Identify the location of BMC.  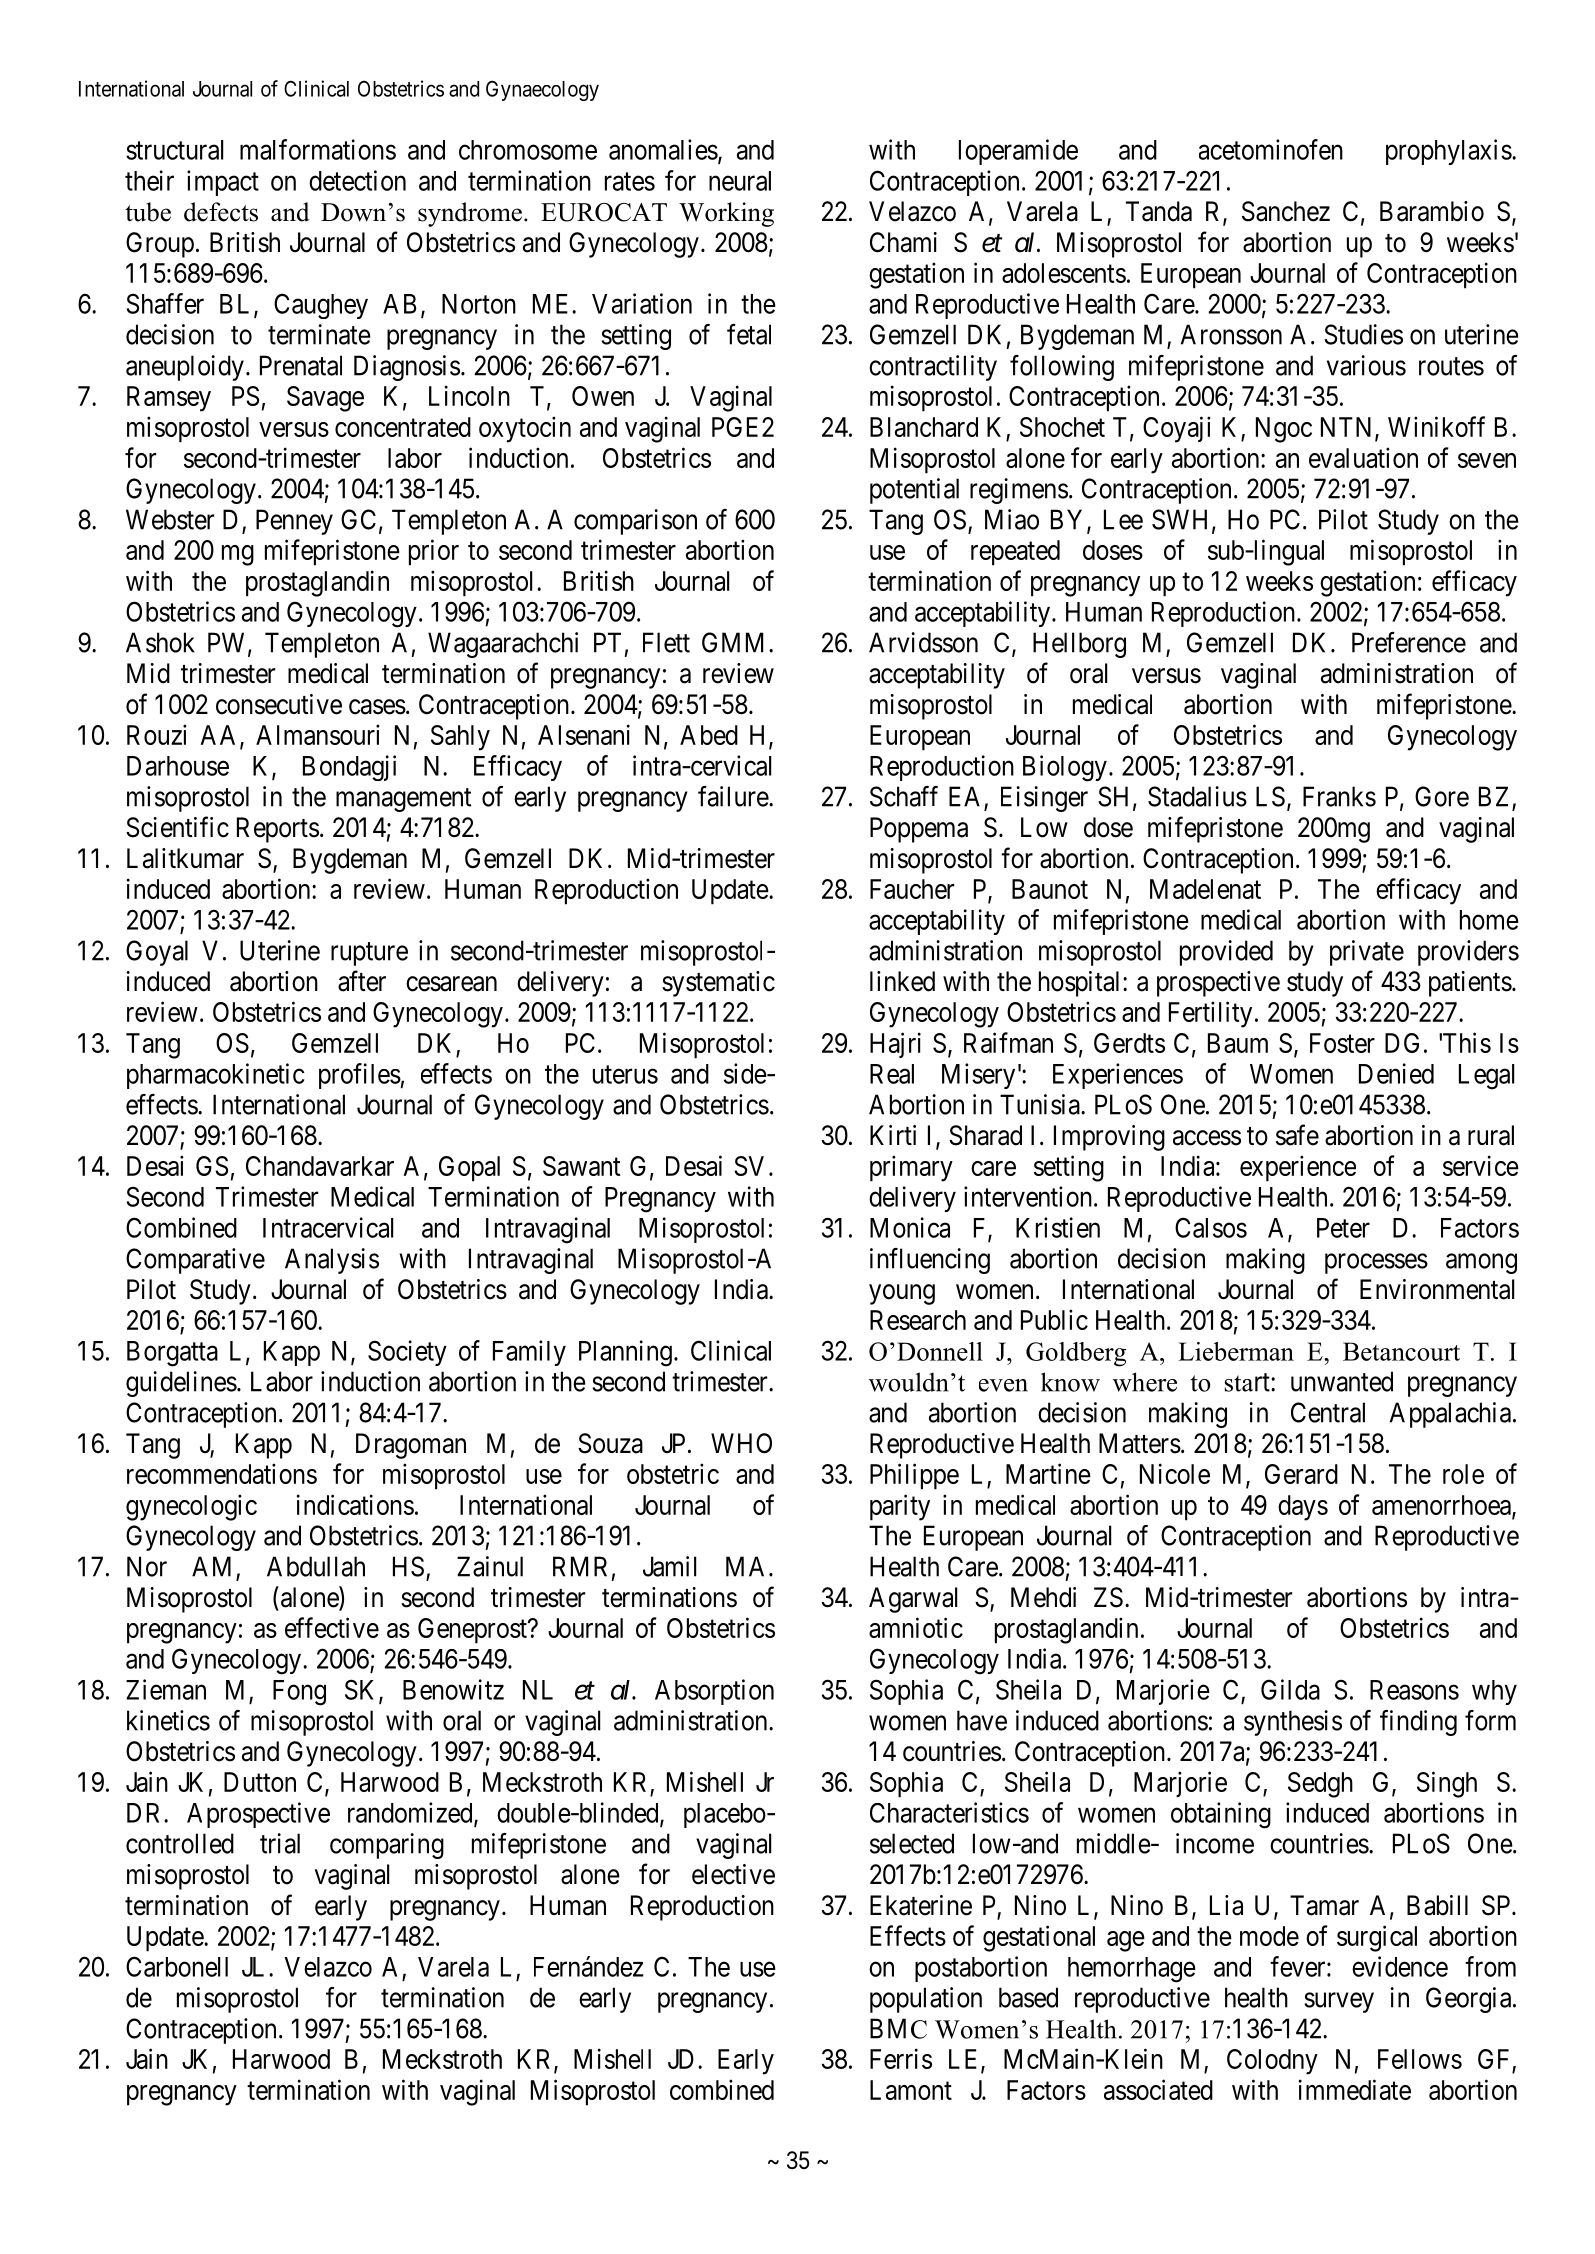
(898, 2028).
